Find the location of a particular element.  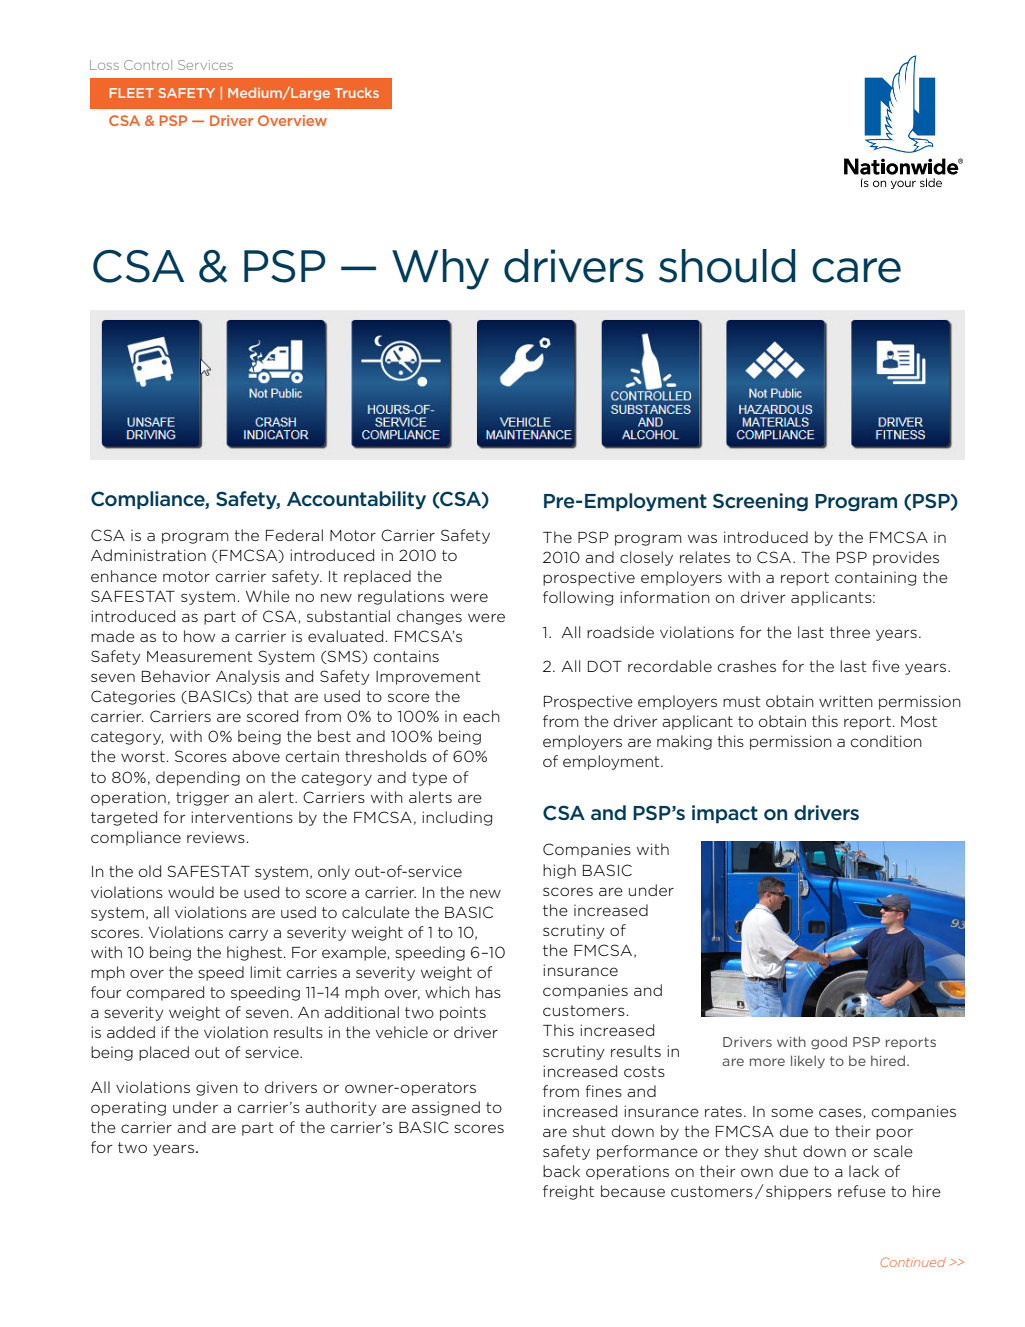

Trucks is located at coordinates (356, 93).
